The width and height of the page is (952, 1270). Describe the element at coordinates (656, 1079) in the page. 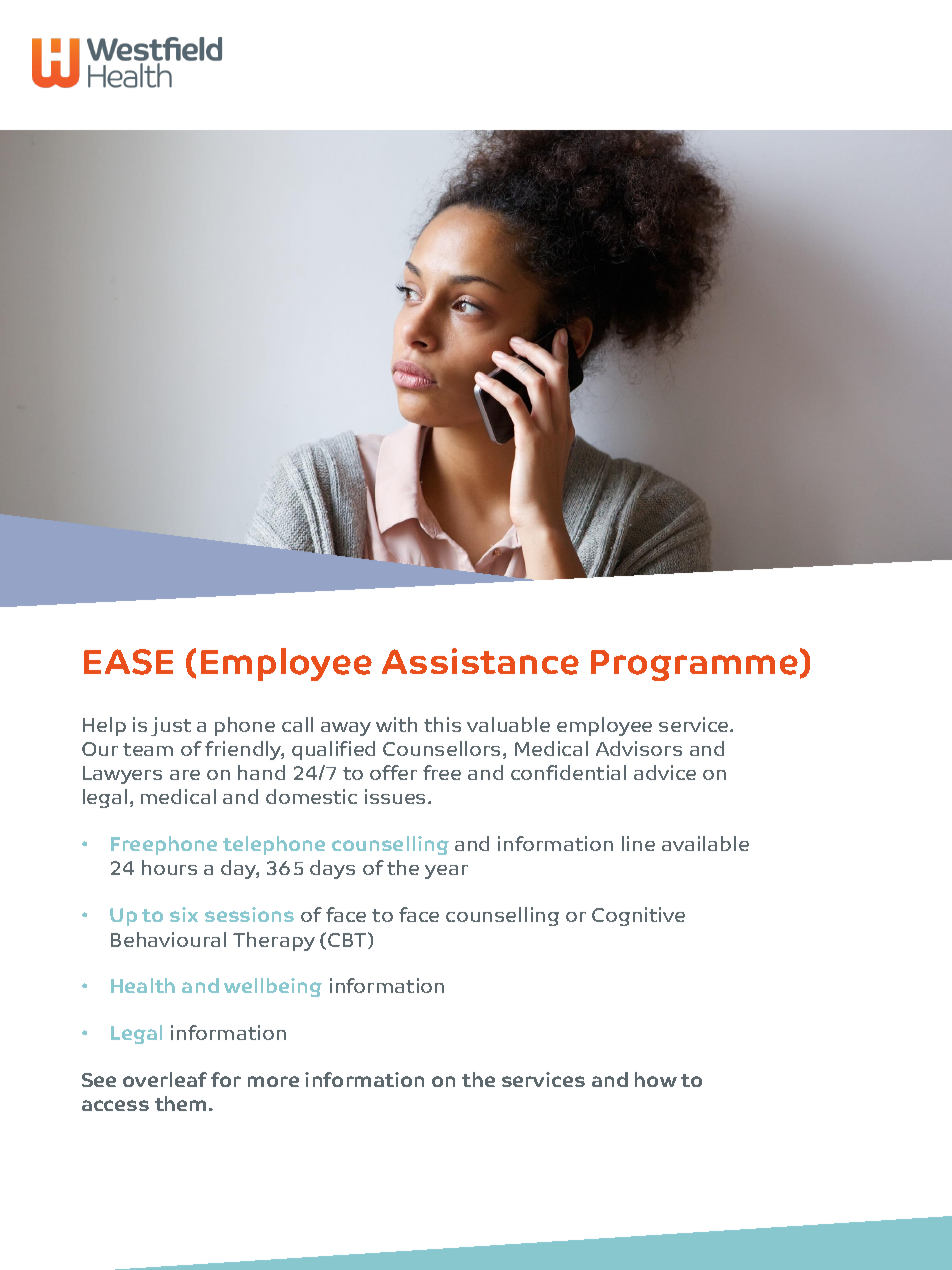

I see `how` at that location.
